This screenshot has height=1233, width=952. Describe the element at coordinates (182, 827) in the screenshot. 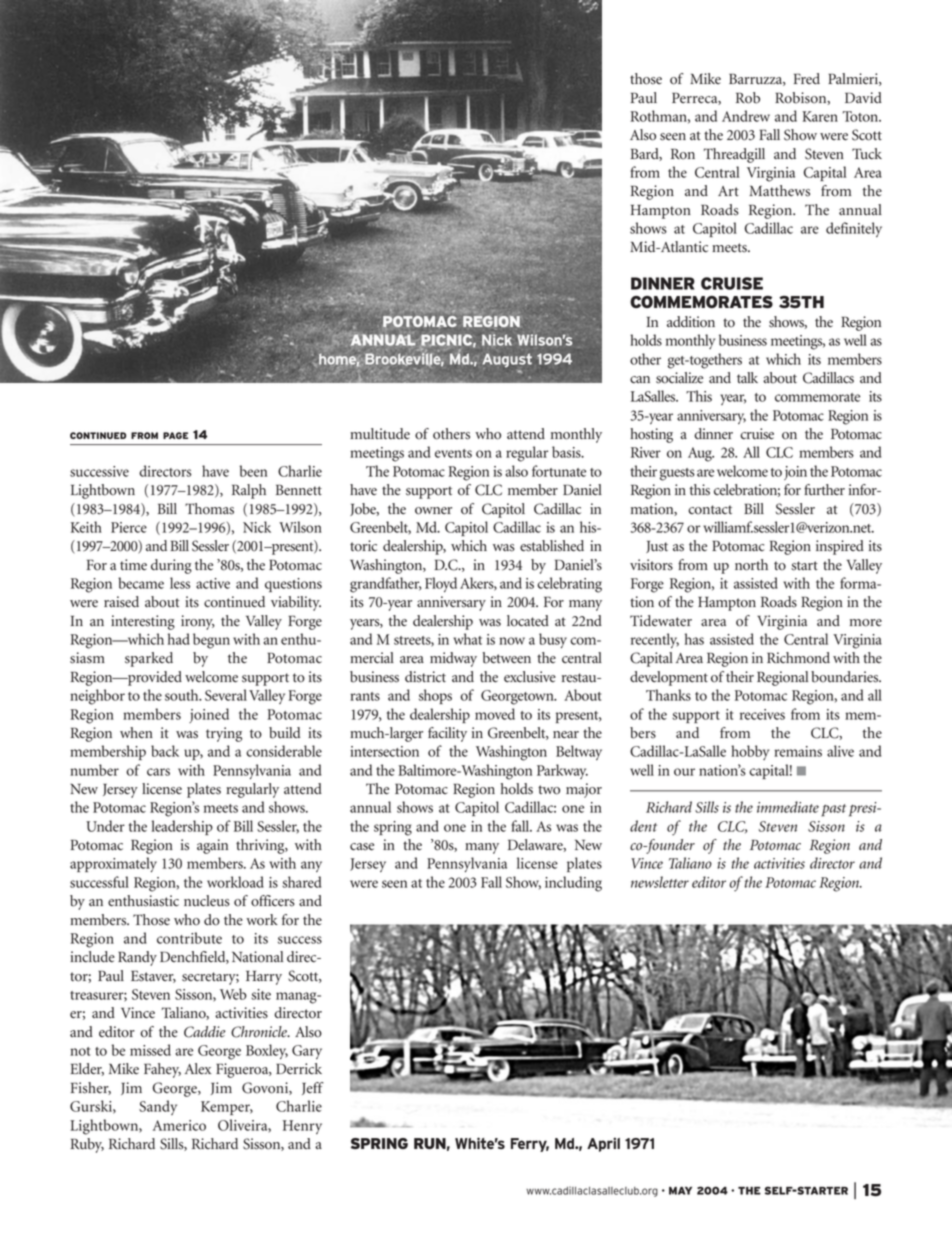

I see `leadership` at that location.
